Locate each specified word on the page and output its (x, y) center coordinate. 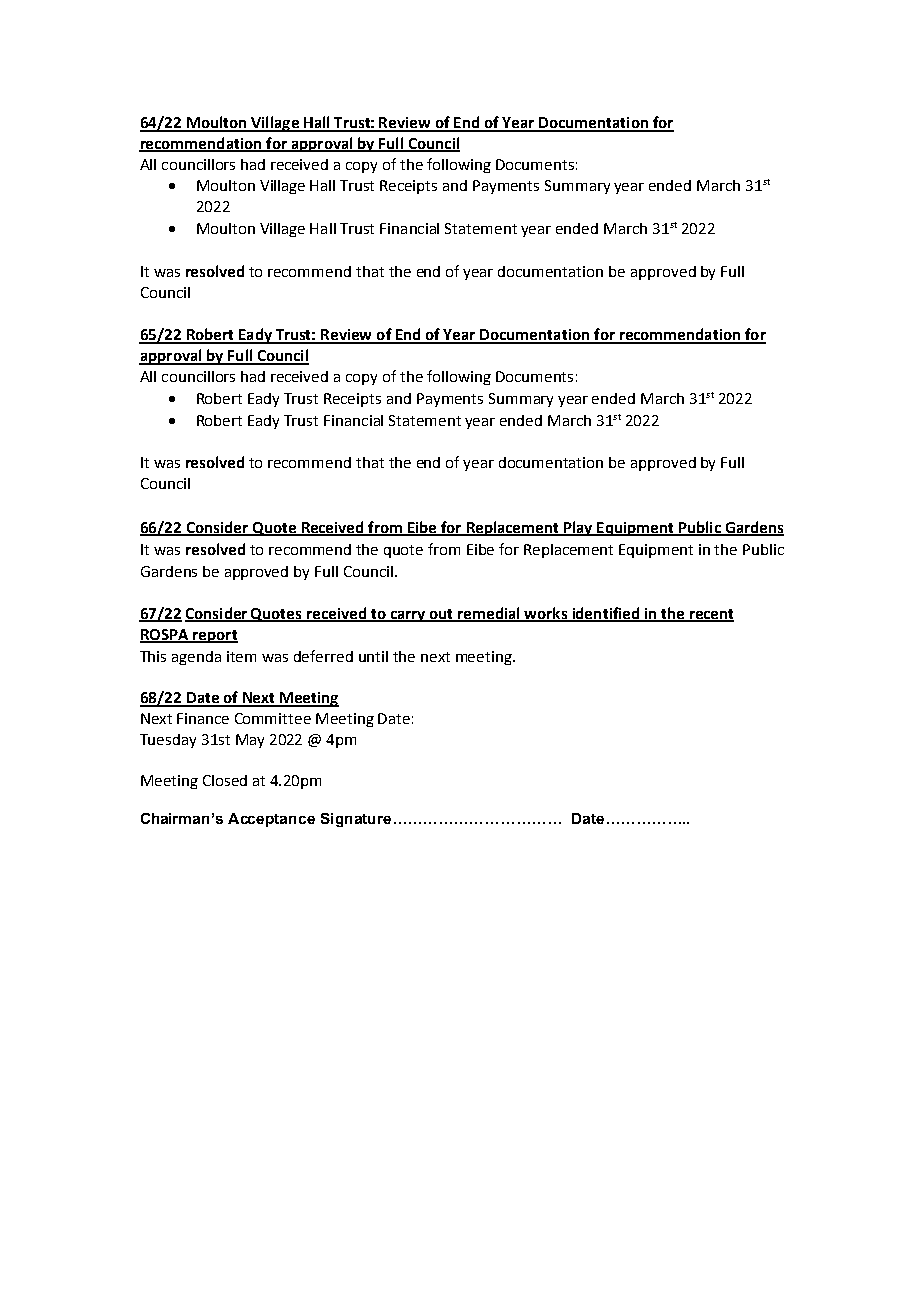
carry (408, 616)
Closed (225, 780)
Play (578, 528)
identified (606, 614)
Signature (356, 820)
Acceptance (271, 820)
